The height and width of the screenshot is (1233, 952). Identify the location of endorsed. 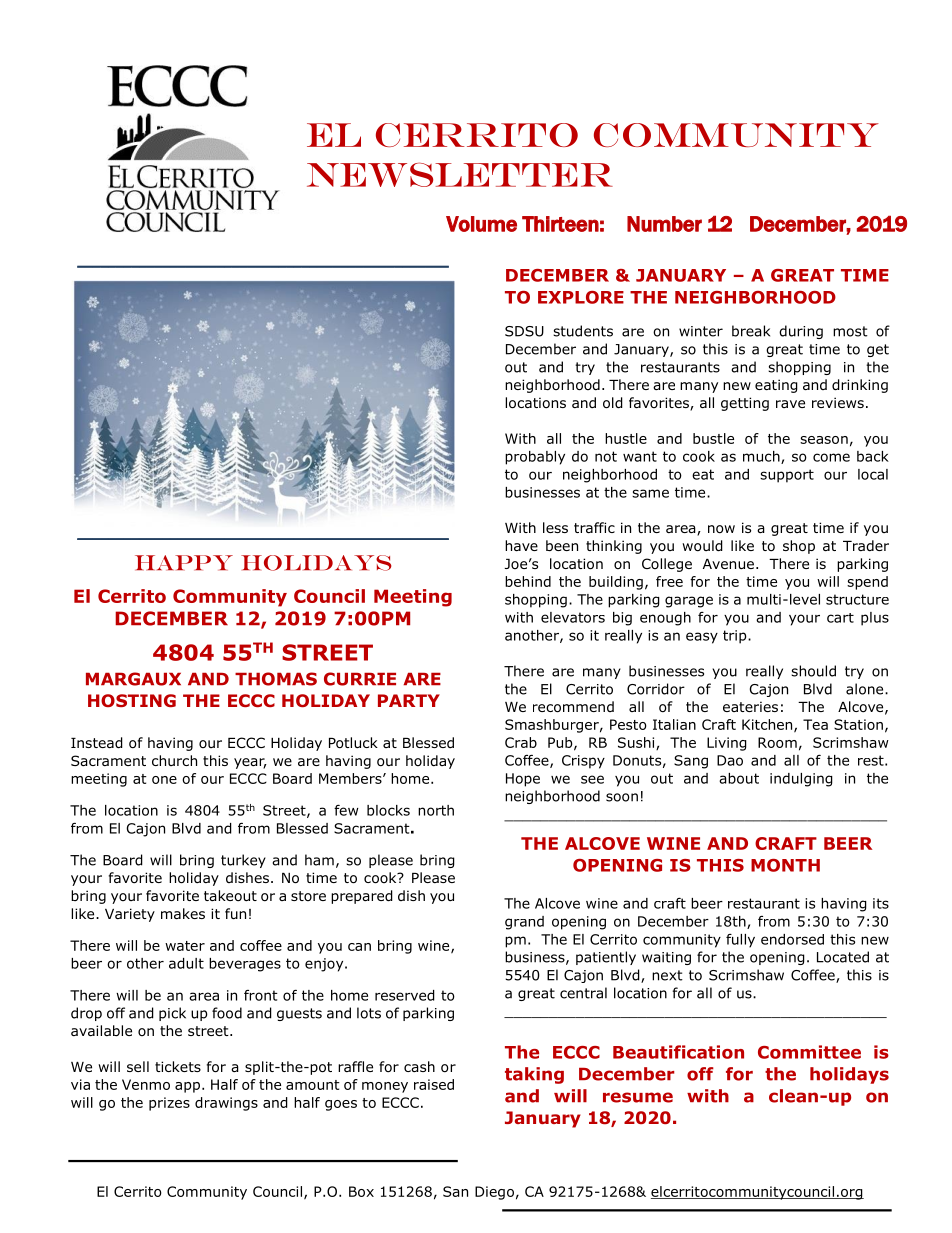
(792, 939).
